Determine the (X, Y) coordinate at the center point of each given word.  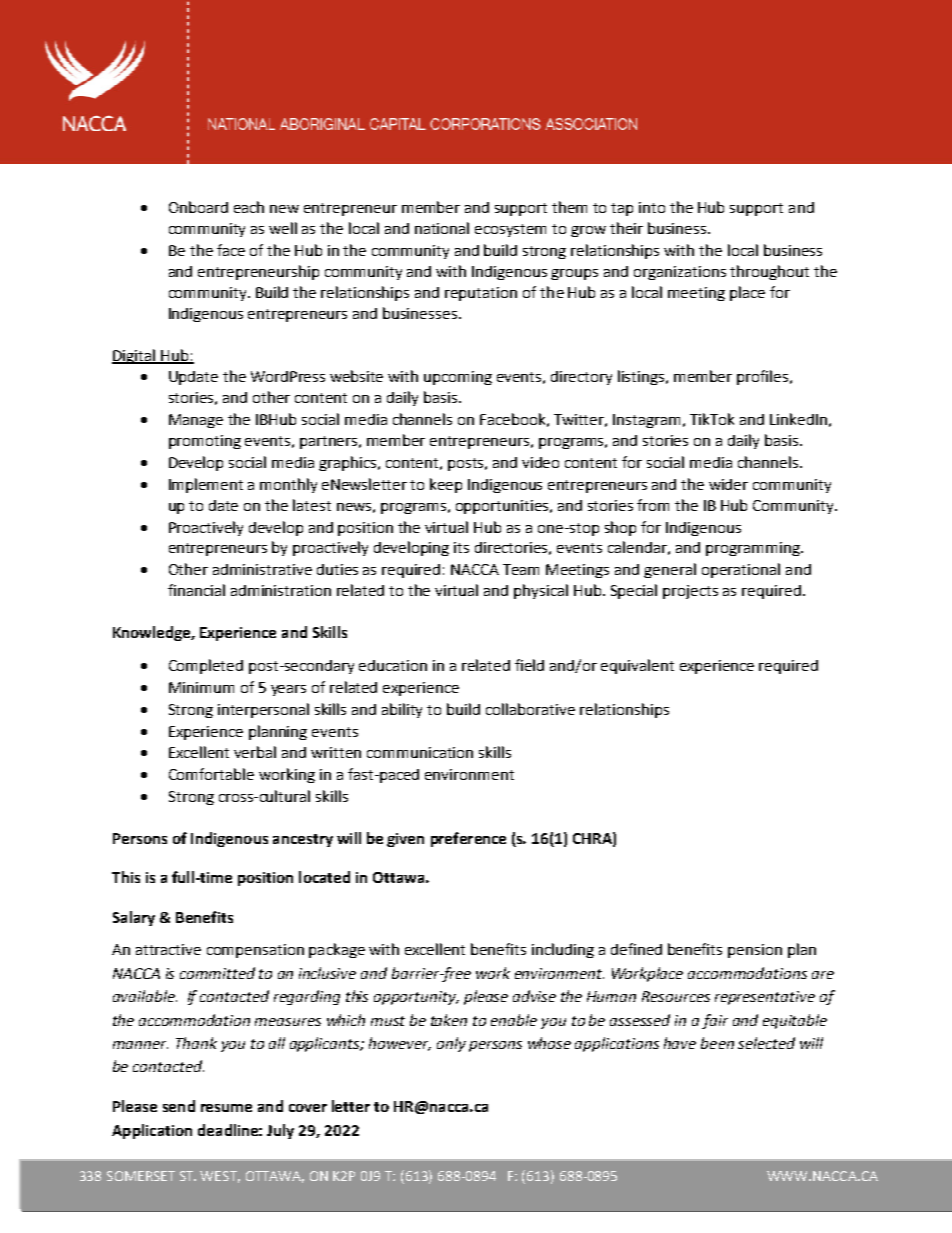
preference (468, 839)
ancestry (303, 840)
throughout (769, 272)
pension (755, 951)
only (451, 1044)
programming (754, 549)
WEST (220, 1177)
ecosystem (510, 230)
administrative (262, 569)
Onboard (198, 207)
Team (521, 569)
